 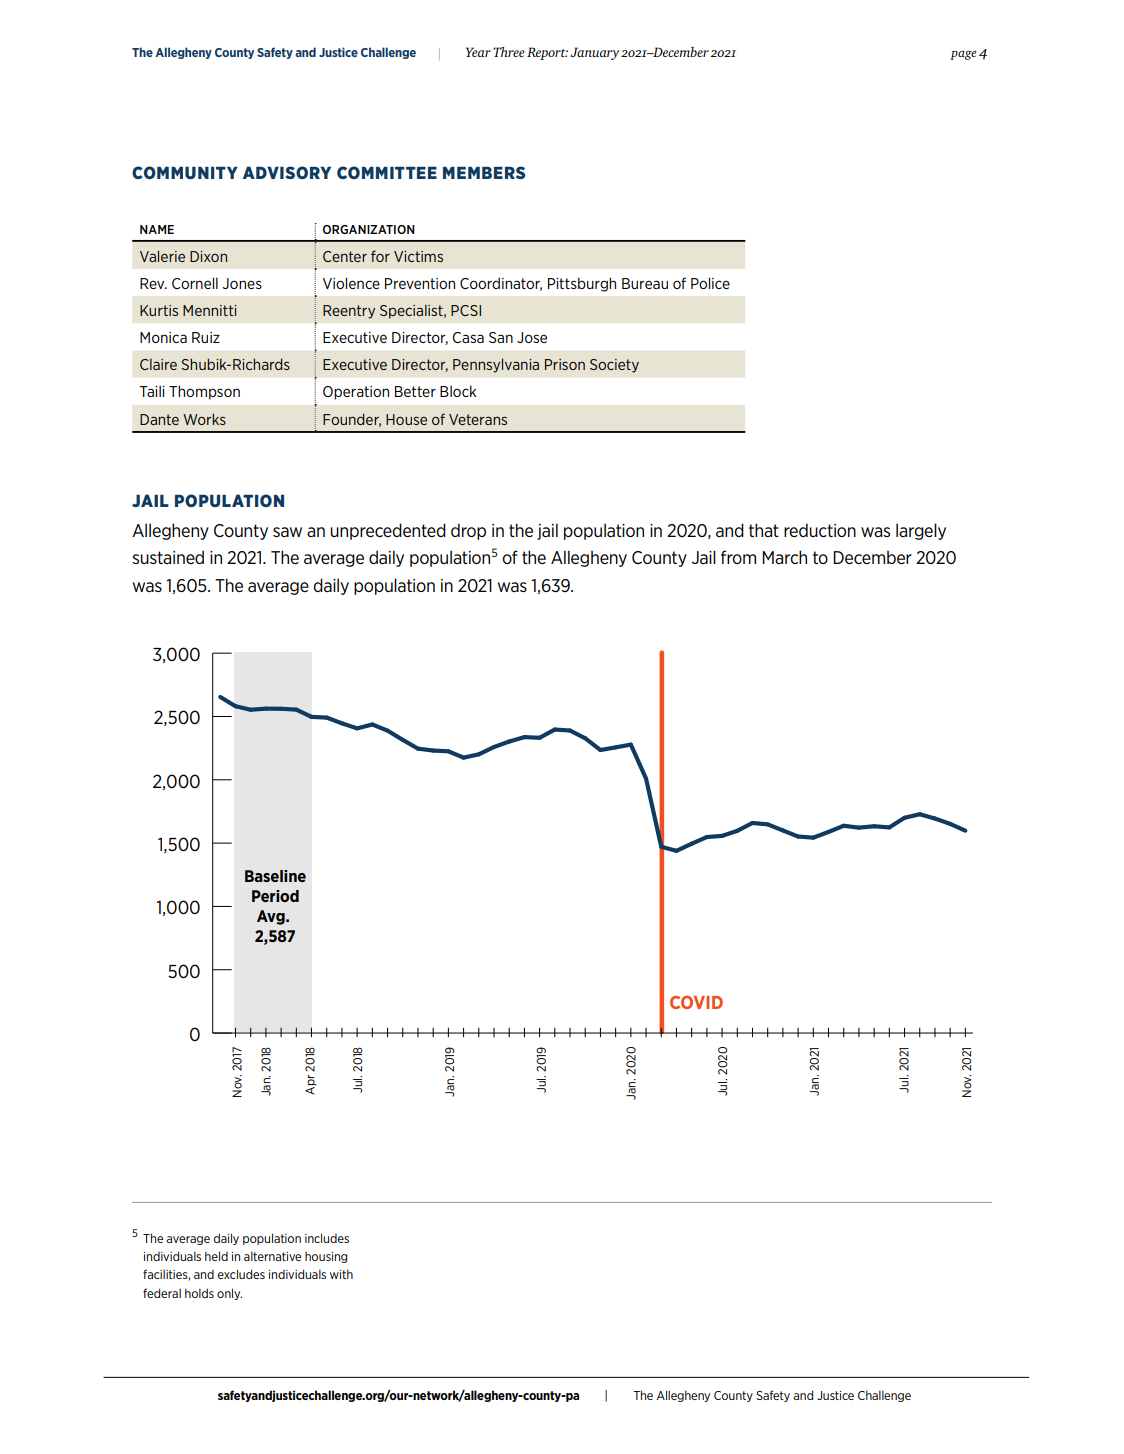 What do you see at coordinates (820, 530) in the page?
I see `reduction` at bounding box center [820, 530].
